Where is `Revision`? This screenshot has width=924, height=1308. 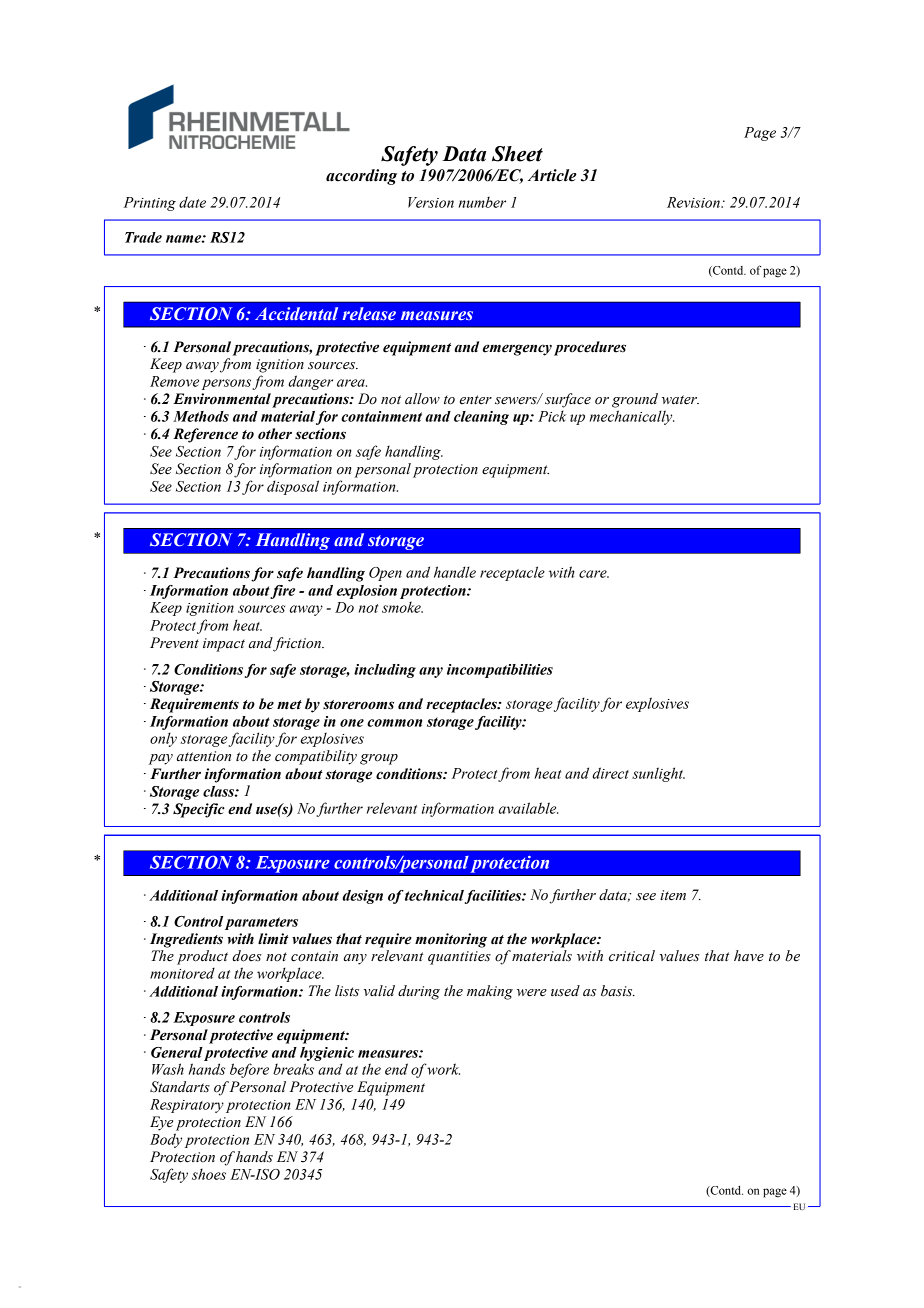
Revision is located at coordinates (694, 202).
